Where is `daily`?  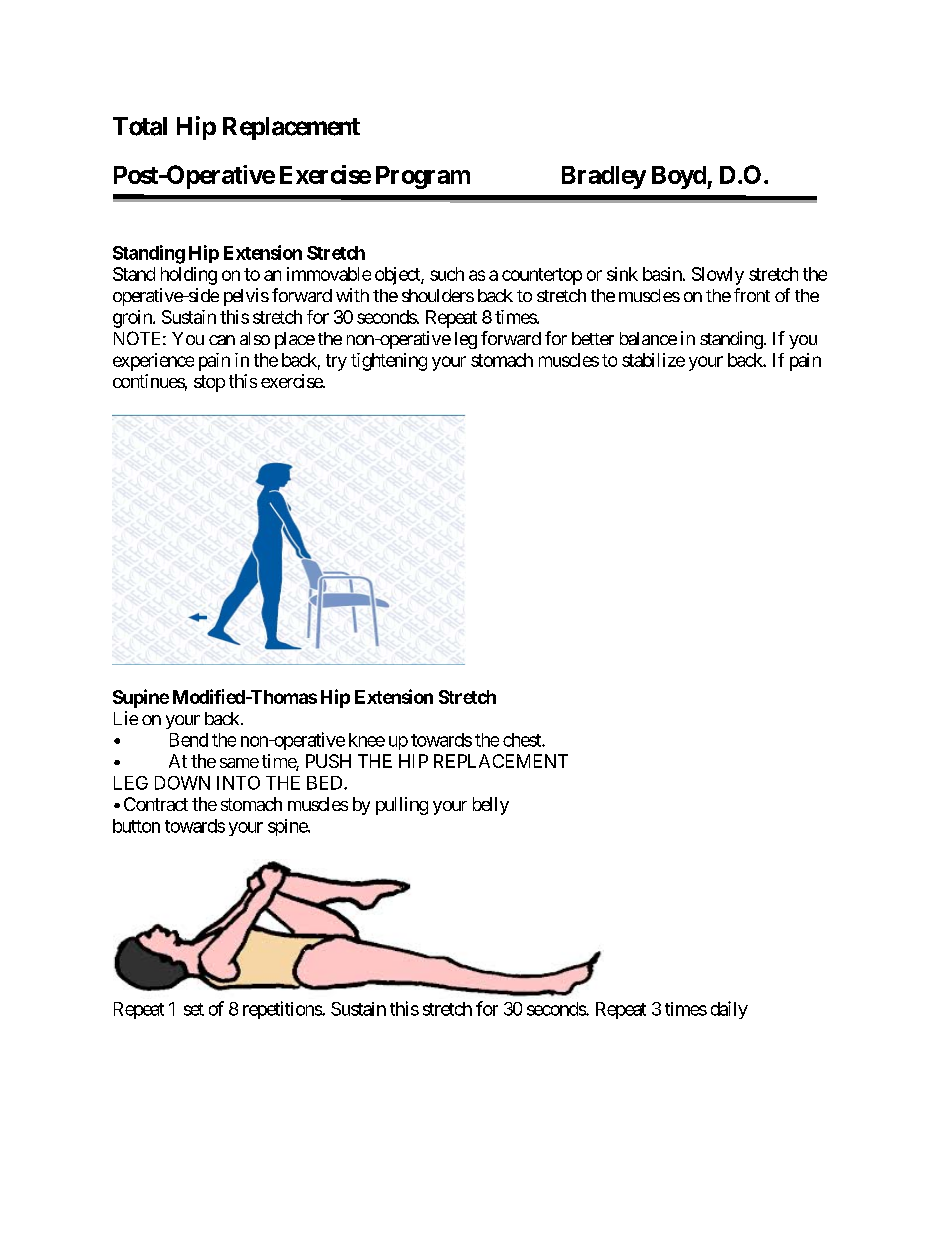
daily is located at coordinates (729, 1010).
